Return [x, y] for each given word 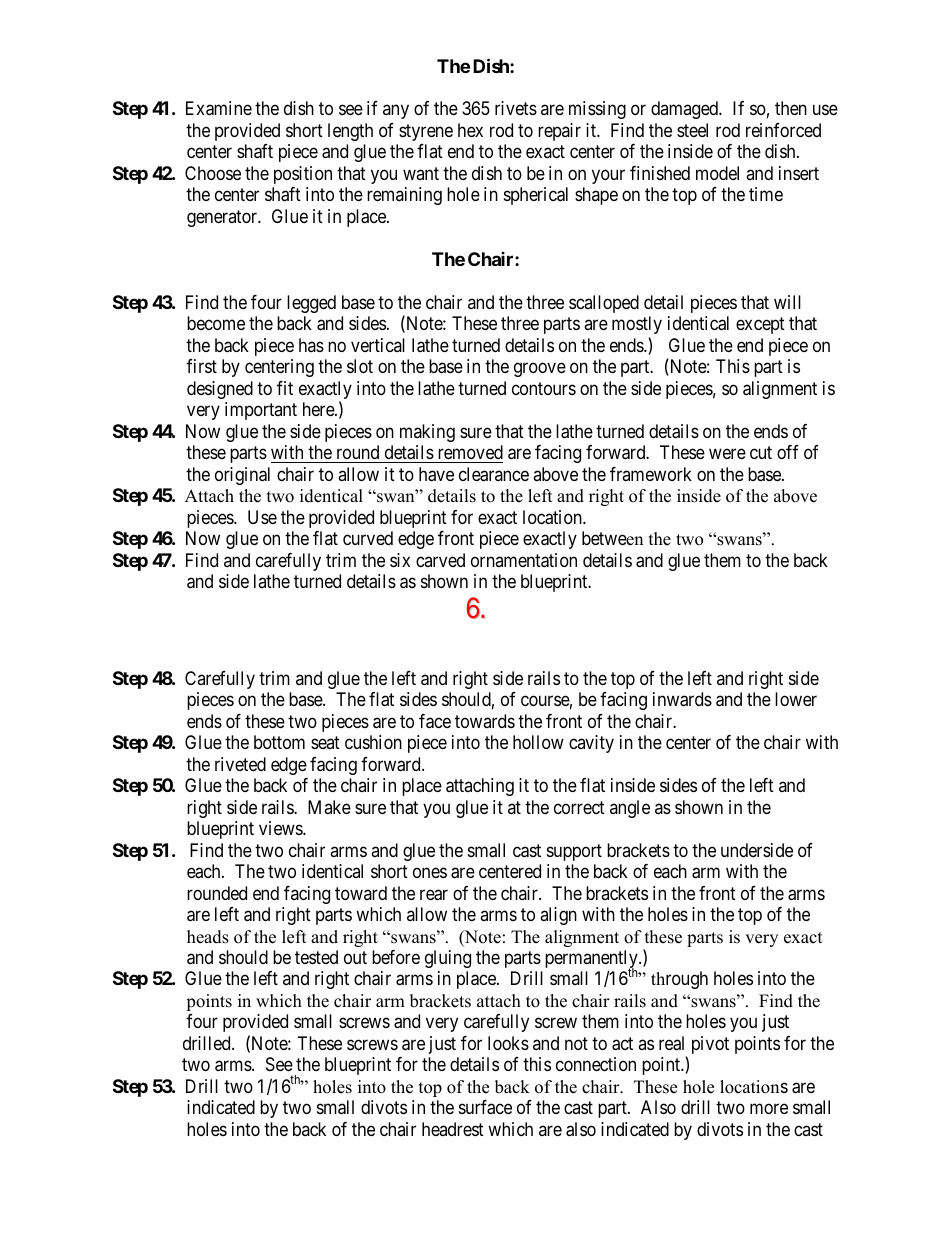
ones [430, 872]
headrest [453, 1129]
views [281, 828]
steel [692, 130]
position [303, 175]
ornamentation [524, 560]
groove [540, 370]
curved [368, 538]
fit [285, 388]
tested [316, 957]
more [769, 1109]
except [760, 325]
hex [470, 130]
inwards [682, 699]
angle [630, 809]
